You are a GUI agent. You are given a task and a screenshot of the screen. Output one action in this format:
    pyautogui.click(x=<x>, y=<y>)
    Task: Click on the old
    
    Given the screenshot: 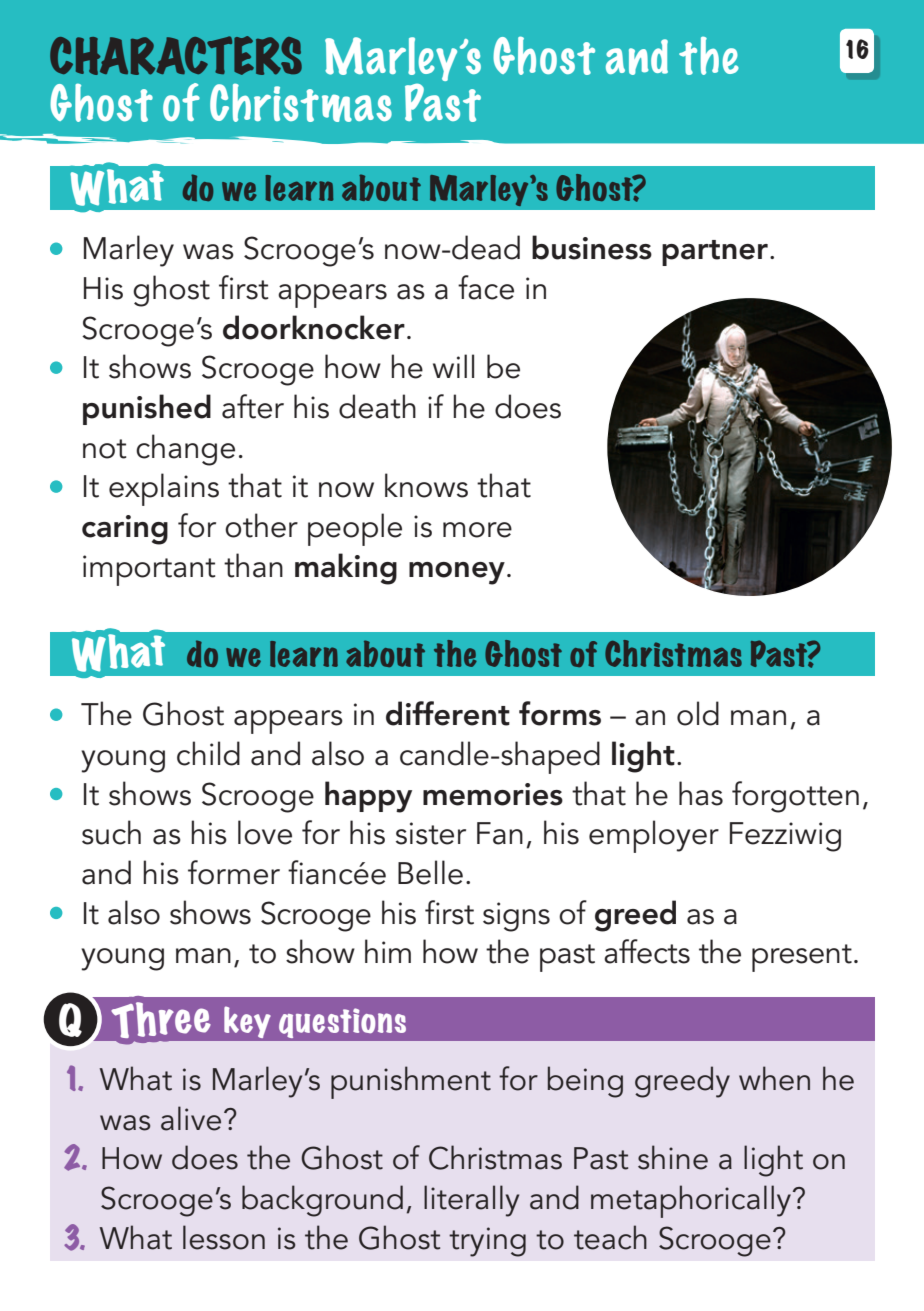 What is the action you would take?
    pyautogui.click(x=698, y=713)
